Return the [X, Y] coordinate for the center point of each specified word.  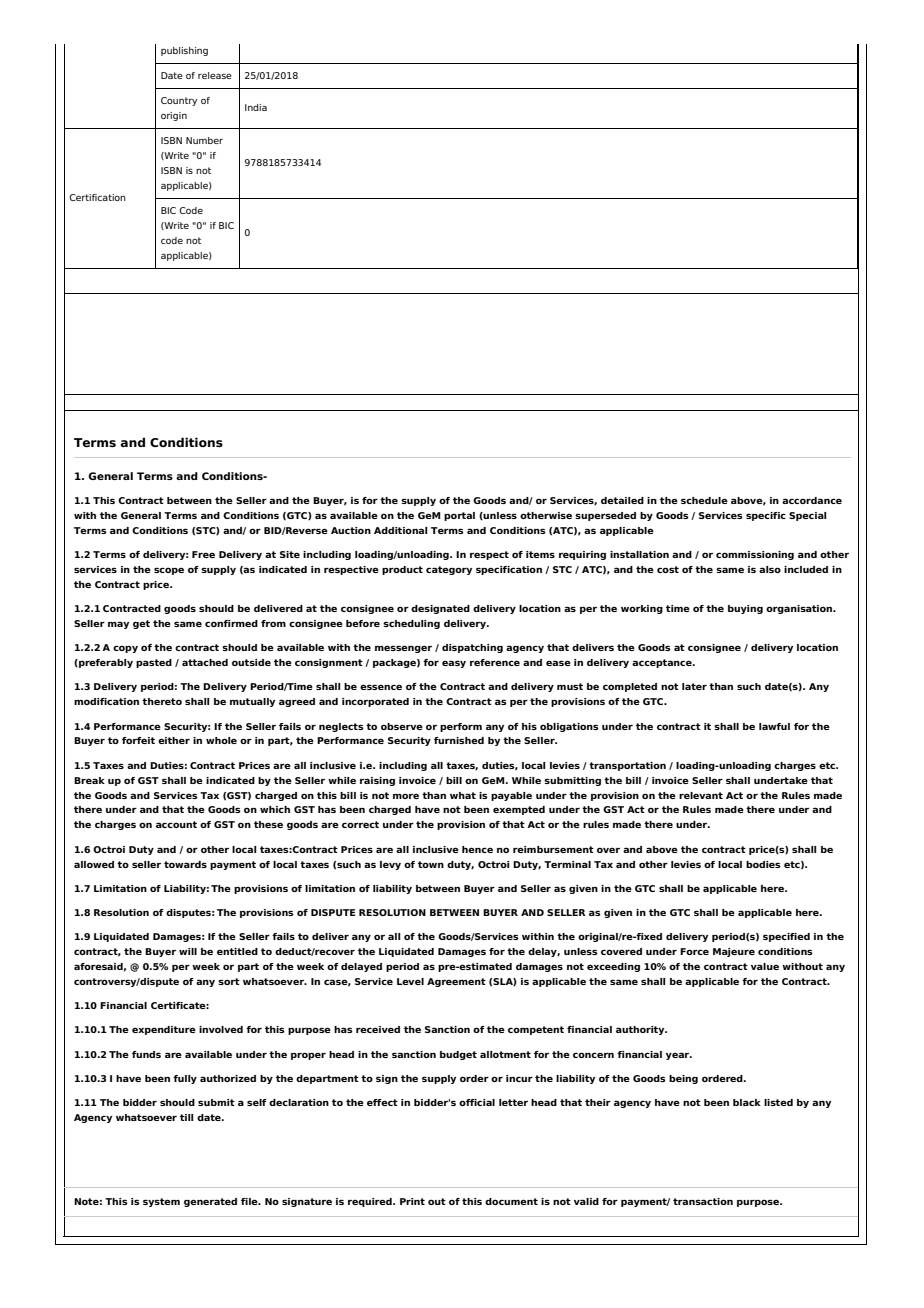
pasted [154, 663]
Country [179, 101]
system [161, 1202]
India [256, 107]
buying [745, 609]
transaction [703, 1201]
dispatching [472, 648]
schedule [704, 500]
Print [412, 1201]
